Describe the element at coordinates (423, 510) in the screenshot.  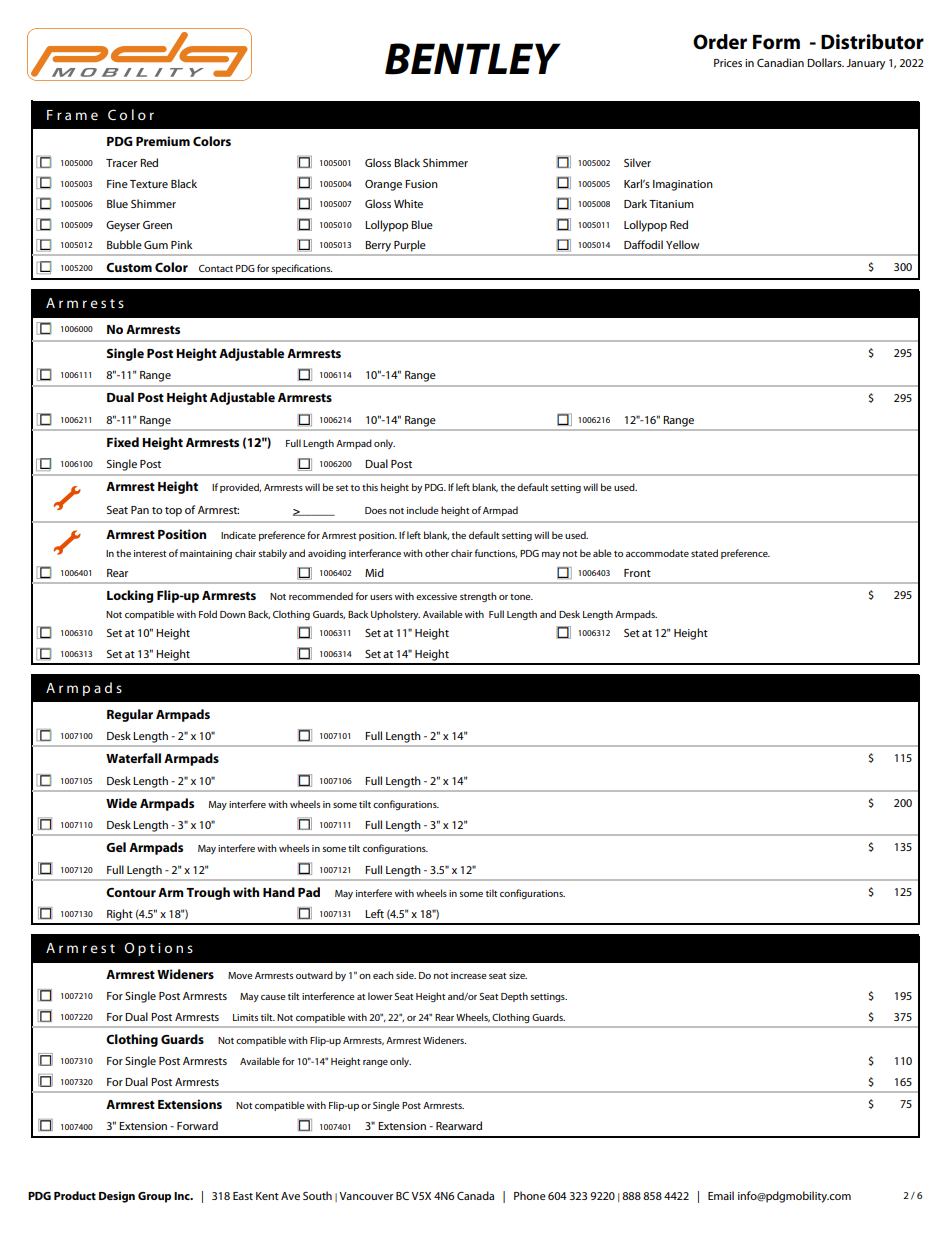
I see `include` at that location.
